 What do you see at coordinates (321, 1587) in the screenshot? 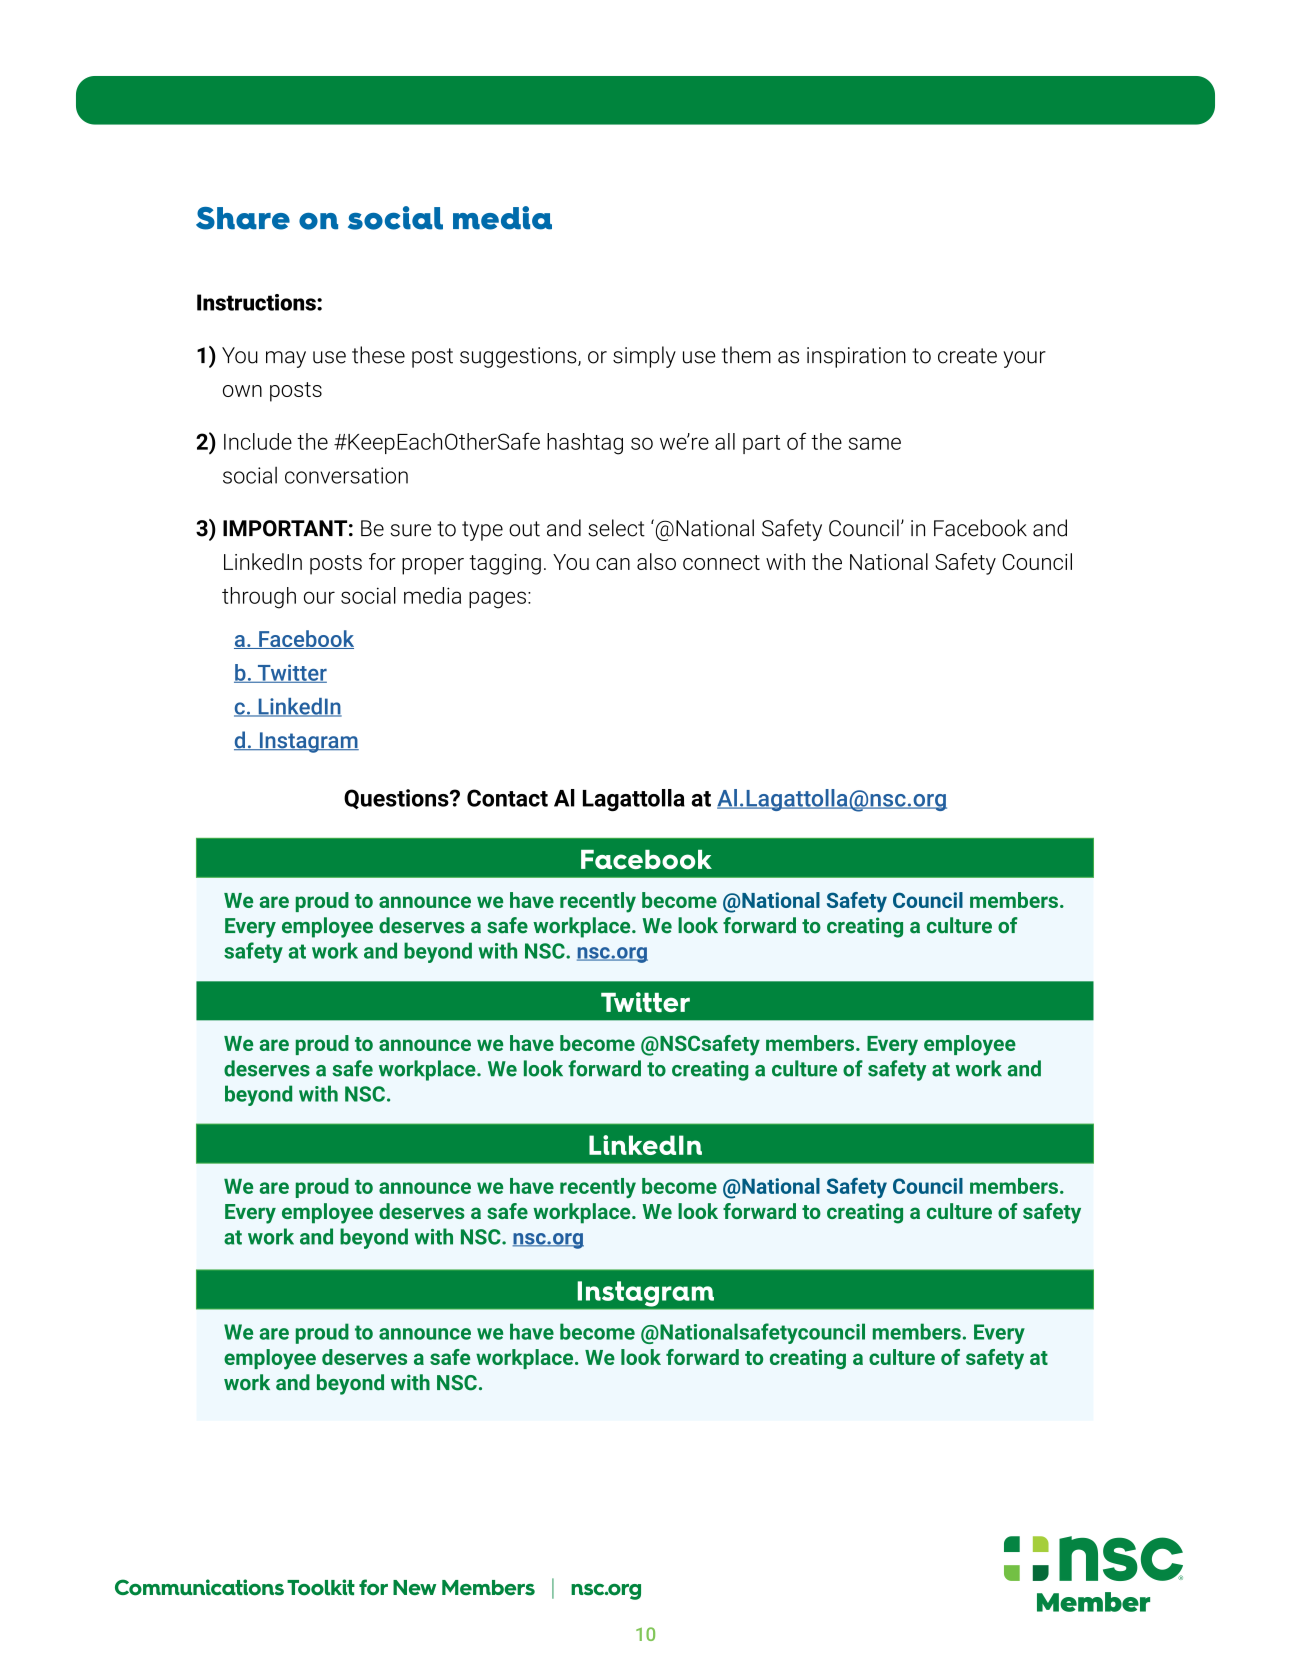
I see `Toolkit` at bounding box center [321, 1587].
